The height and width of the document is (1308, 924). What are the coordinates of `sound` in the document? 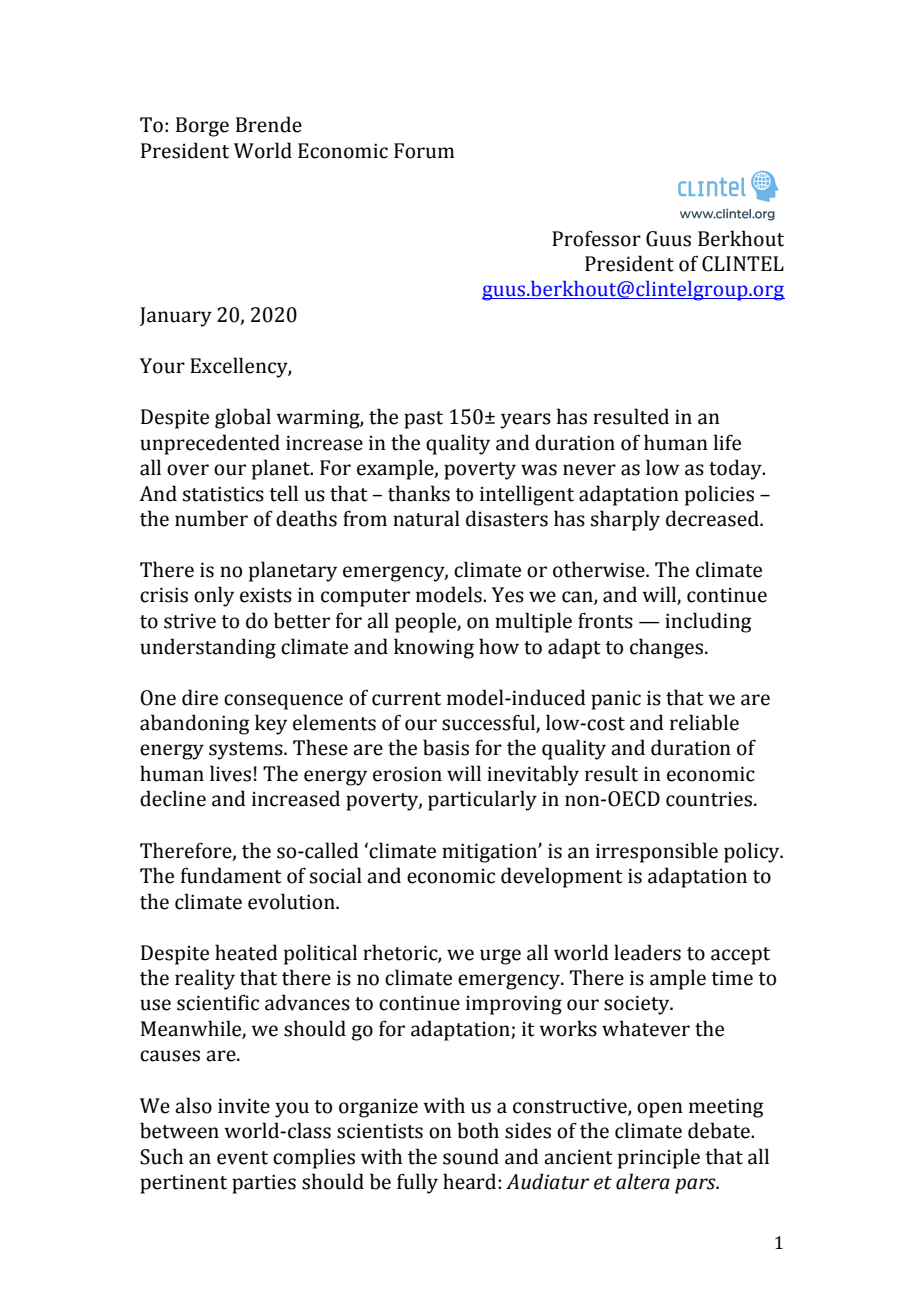 It's located at (471, 1156).
